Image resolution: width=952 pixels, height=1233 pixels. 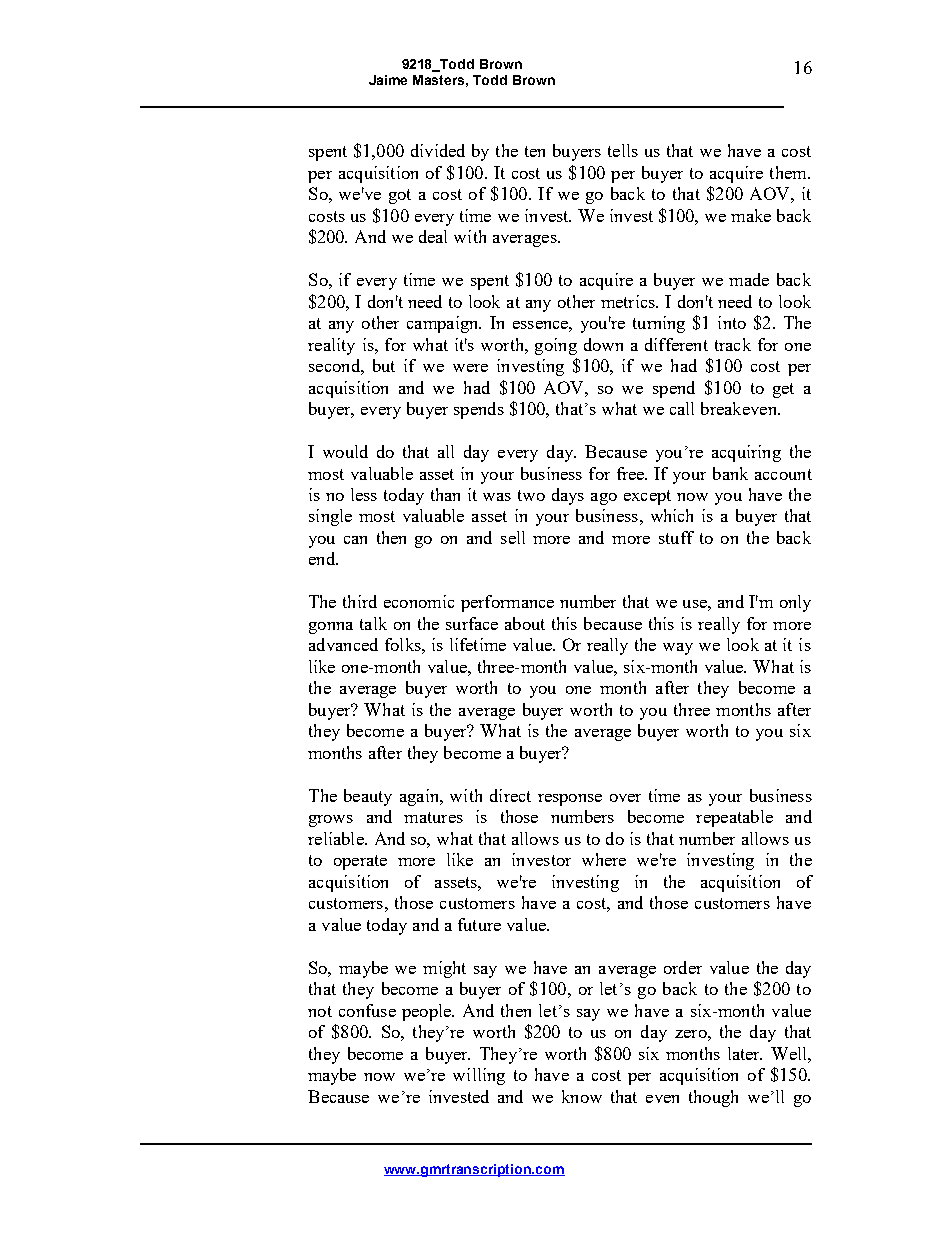 What do you see at coordinates (535, 151) in the screenshot?
I see `ten` at bounding box center [535, 151].
